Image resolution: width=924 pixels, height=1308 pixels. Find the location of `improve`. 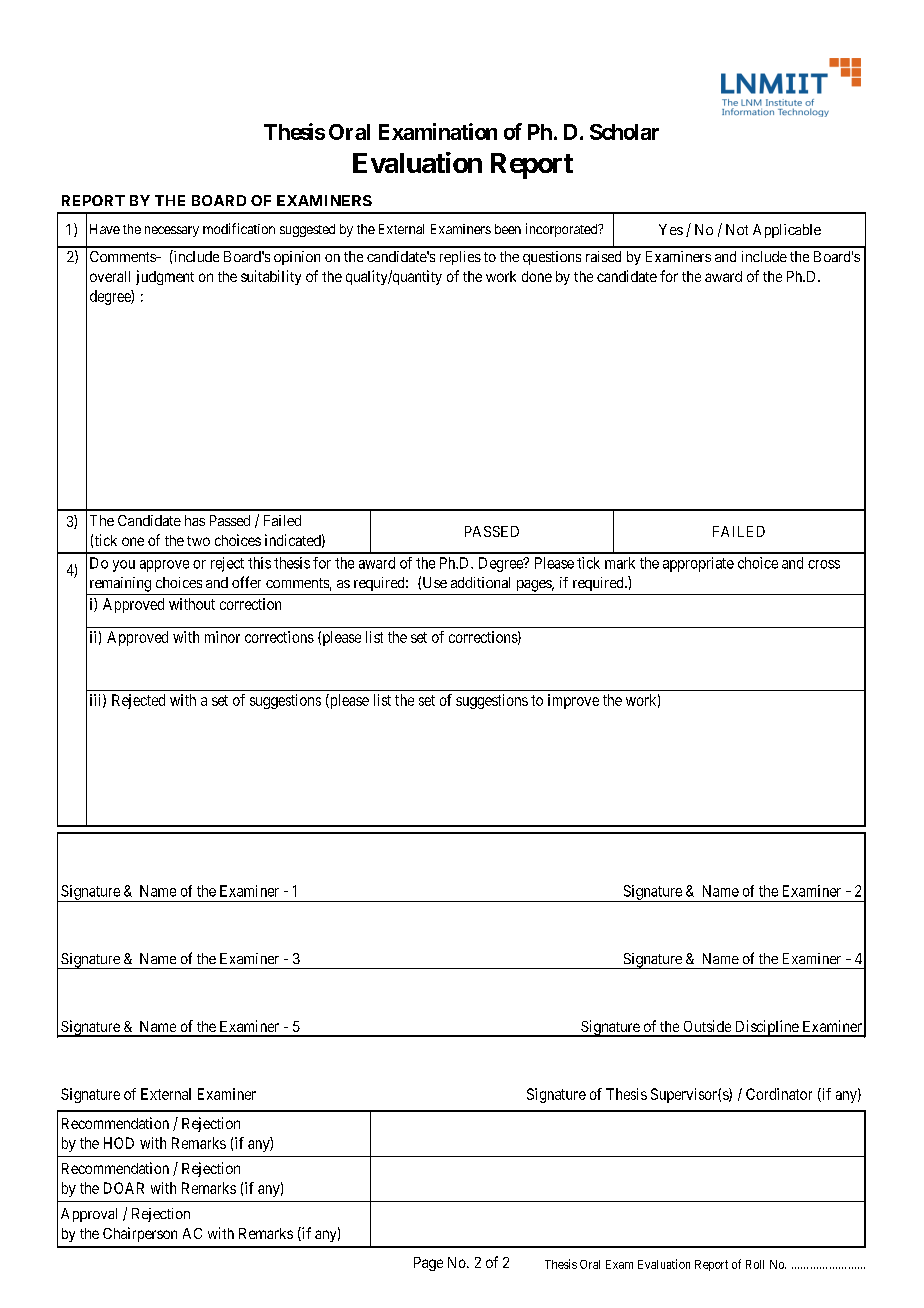

improve is located at coordinates (573, 701).
